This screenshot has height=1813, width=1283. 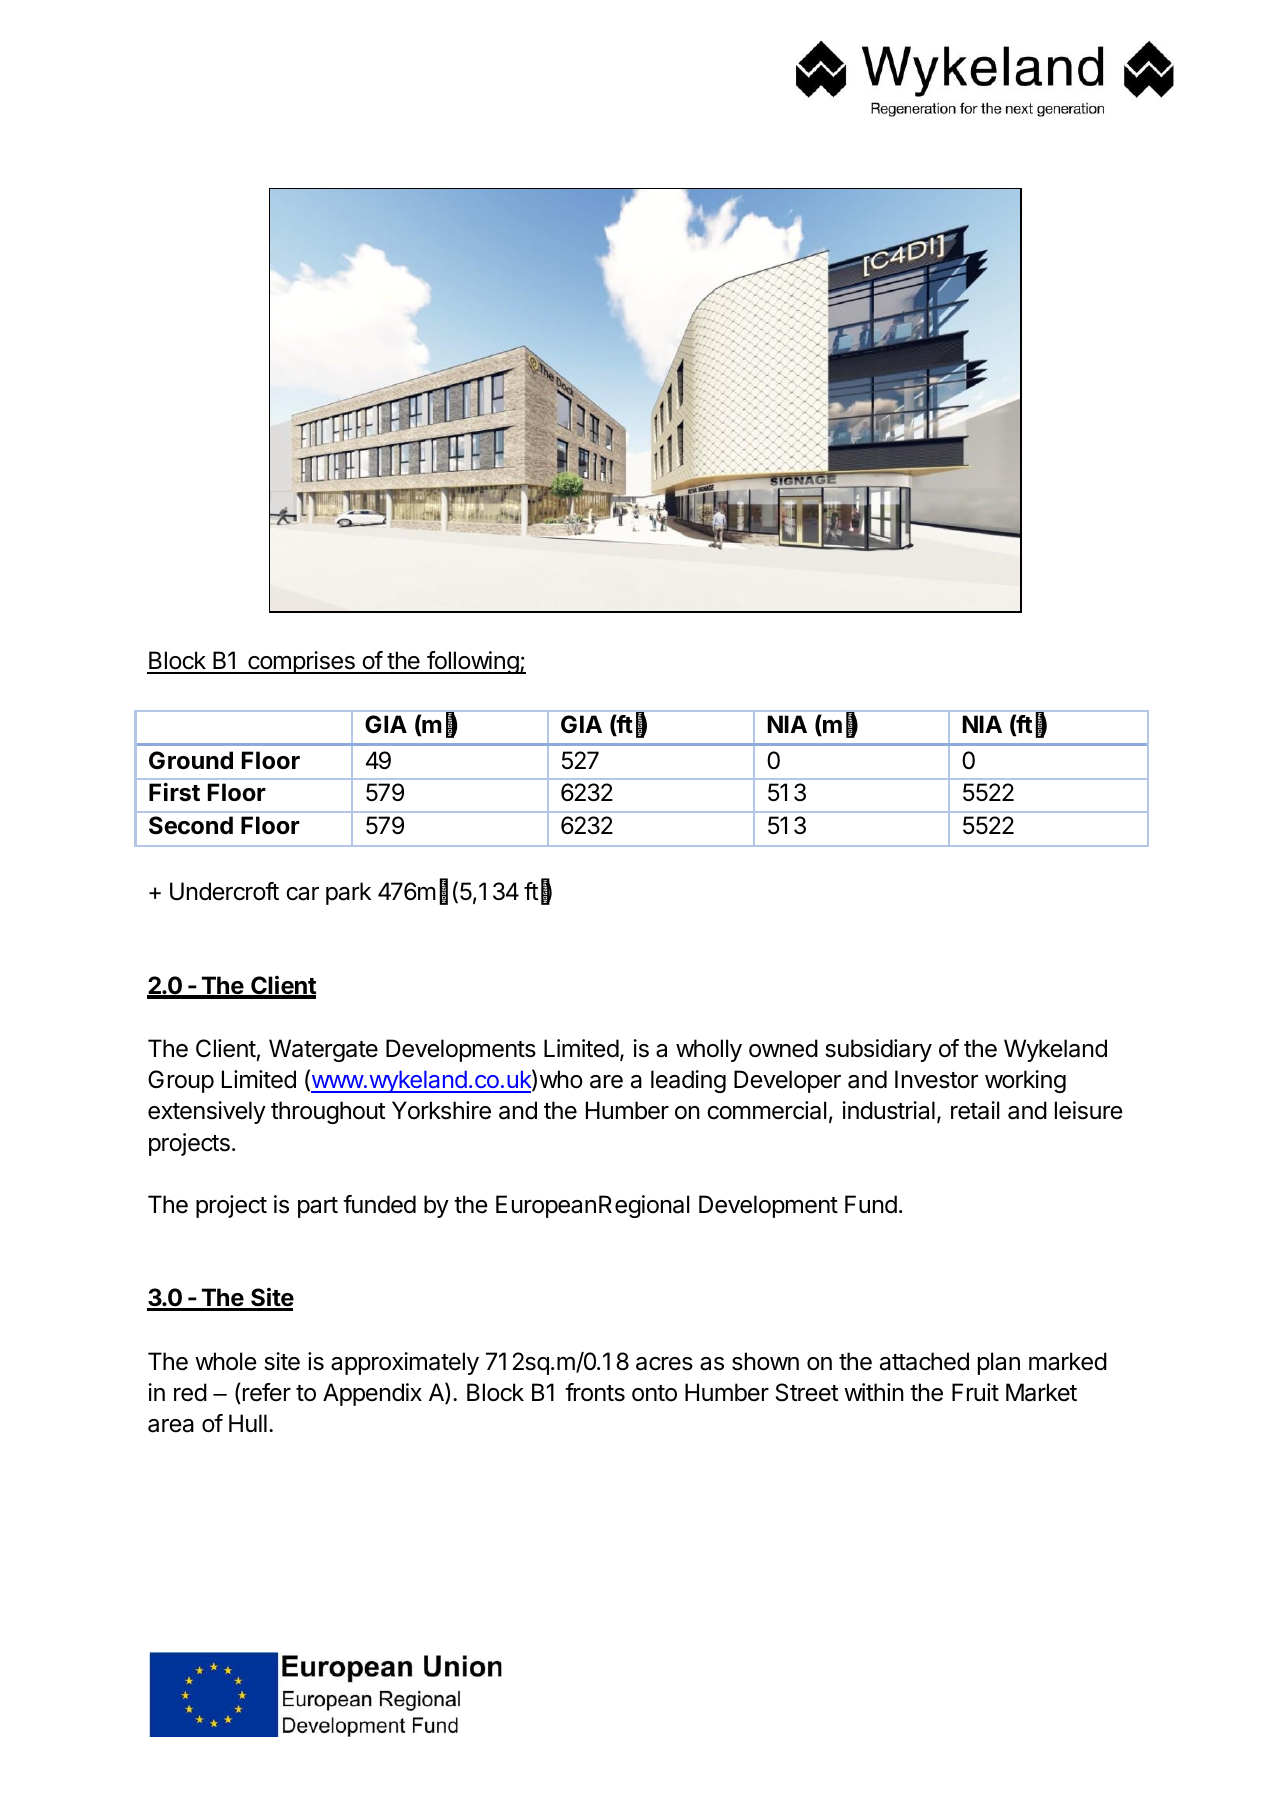 What do you see at coordinates (301, 662) in the screenshot?
I see `comprises` at bounding box center [301, 662].
